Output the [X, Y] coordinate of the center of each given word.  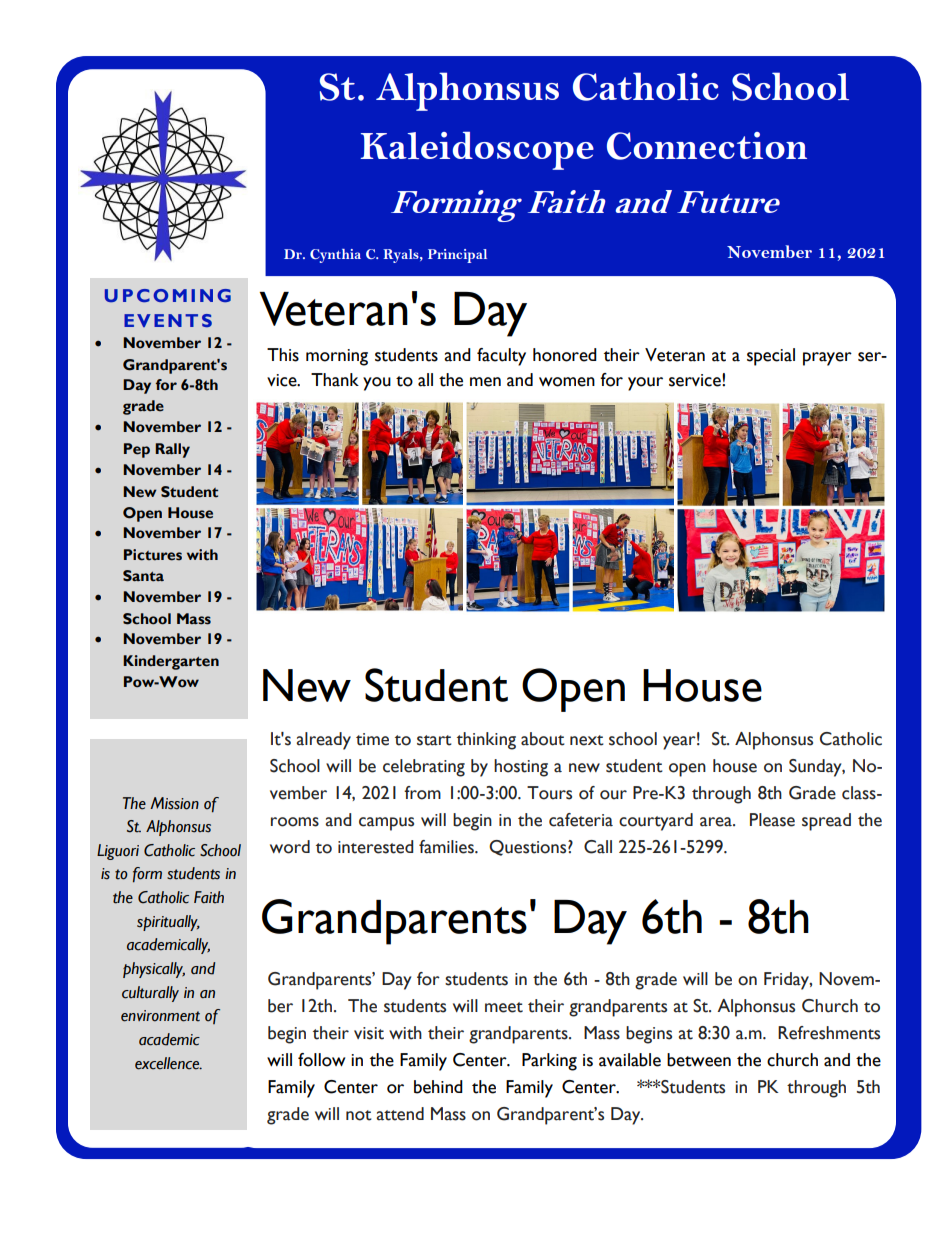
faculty [501, 357]
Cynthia [335, 256]
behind [438, 1087]
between [699, 1060]
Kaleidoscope [477, 151]
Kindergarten [171, 662]
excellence [168, 1063]
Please [772, 820]
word [290, 847]
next [587, 740]
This [283, 355]
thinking [486, 741]
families [447, 847]
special [771, 357]
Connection [707, 146]
